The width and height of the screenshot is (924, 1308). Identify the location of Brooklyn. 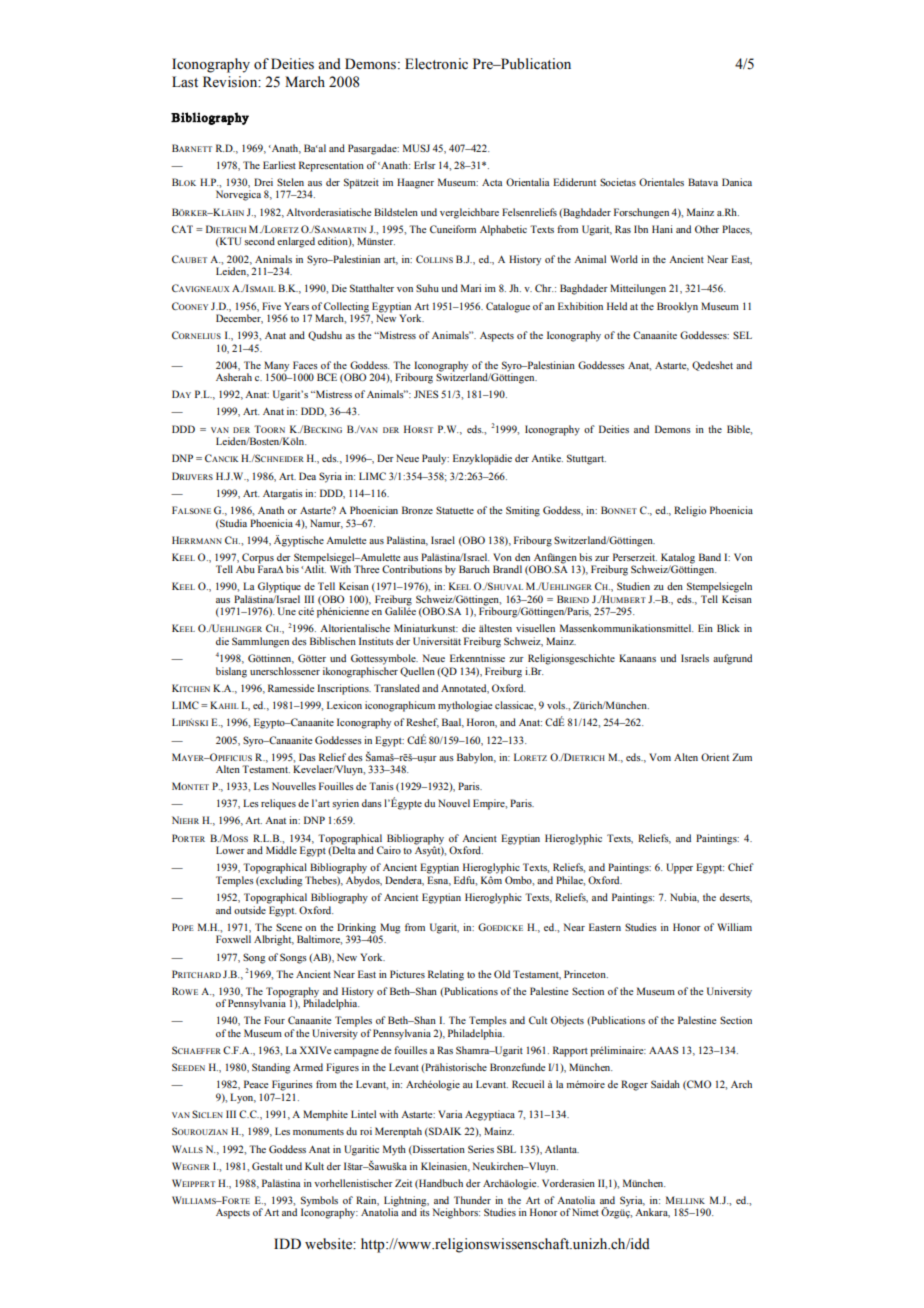
(677, 307).
